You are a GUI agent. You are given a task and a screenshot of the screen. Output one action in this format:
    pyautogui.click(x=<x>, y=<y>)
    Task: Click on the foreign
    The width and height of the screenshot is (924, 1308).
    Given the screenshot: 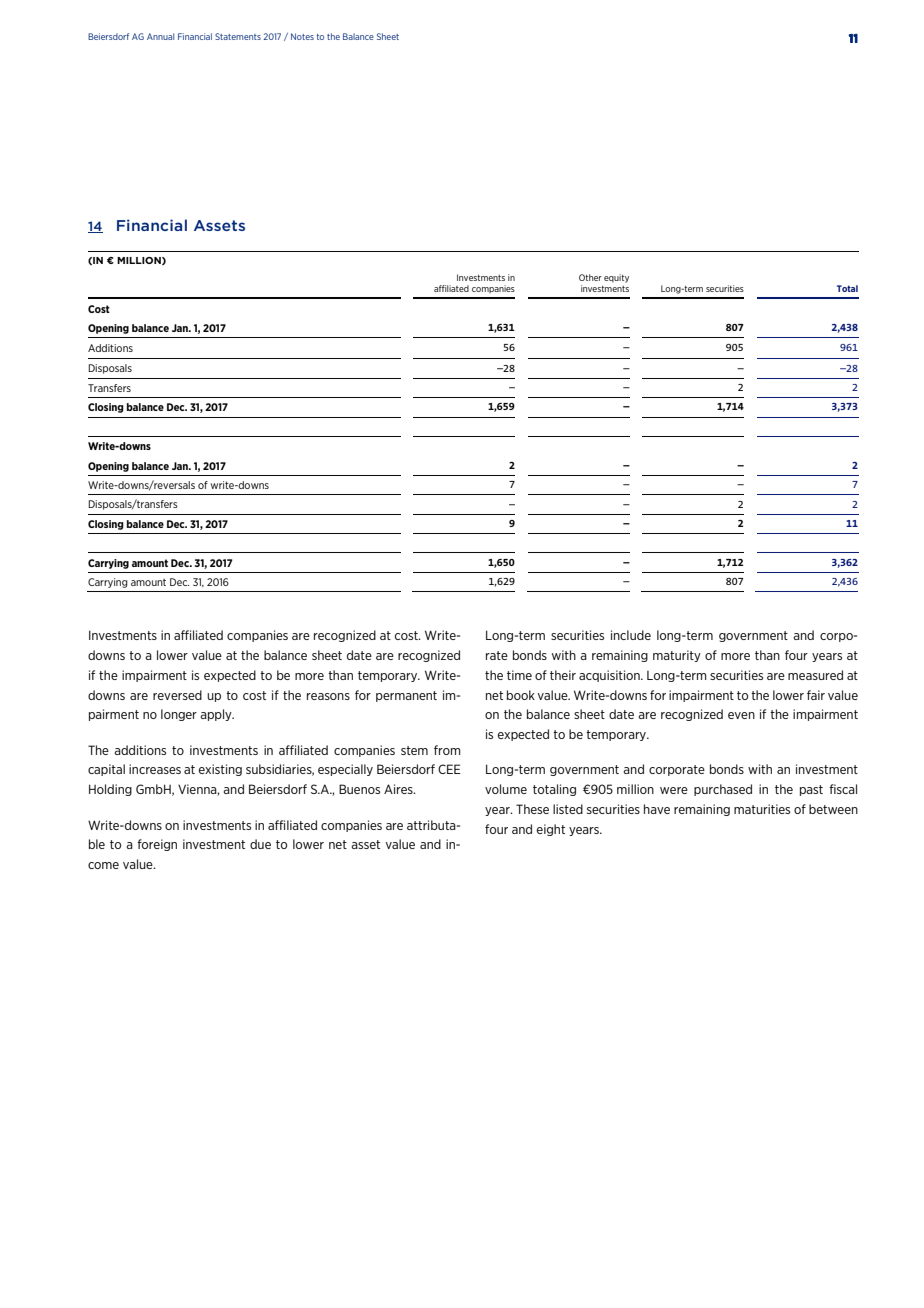 What is the action you would take?
    pyautogui.click(x=157, y=845)
